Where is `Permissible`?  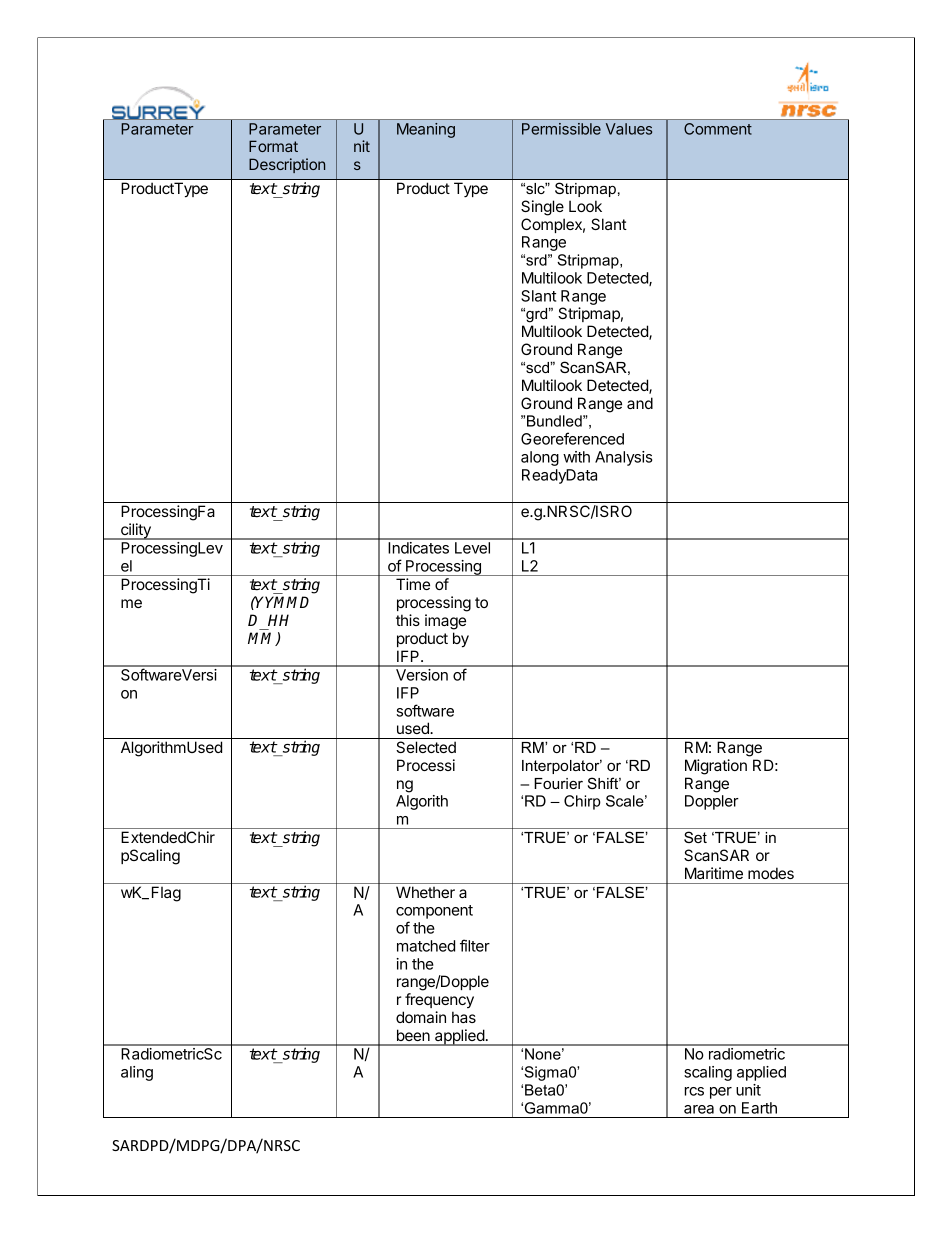 Permissible is located at coordinates (561, 129).
